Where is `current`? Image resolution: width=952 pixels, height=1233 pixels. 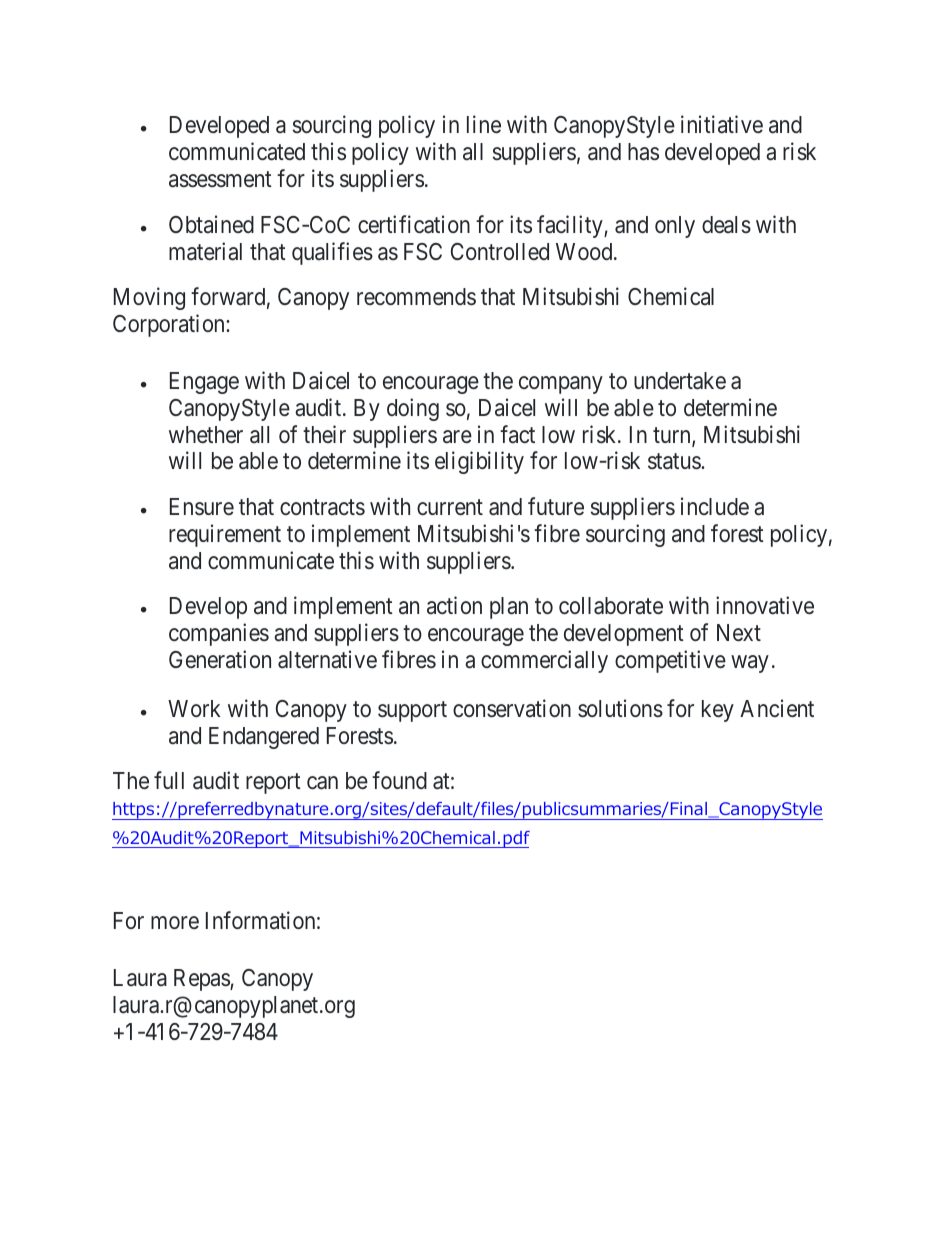
current is located at coordinates (450, 507).
